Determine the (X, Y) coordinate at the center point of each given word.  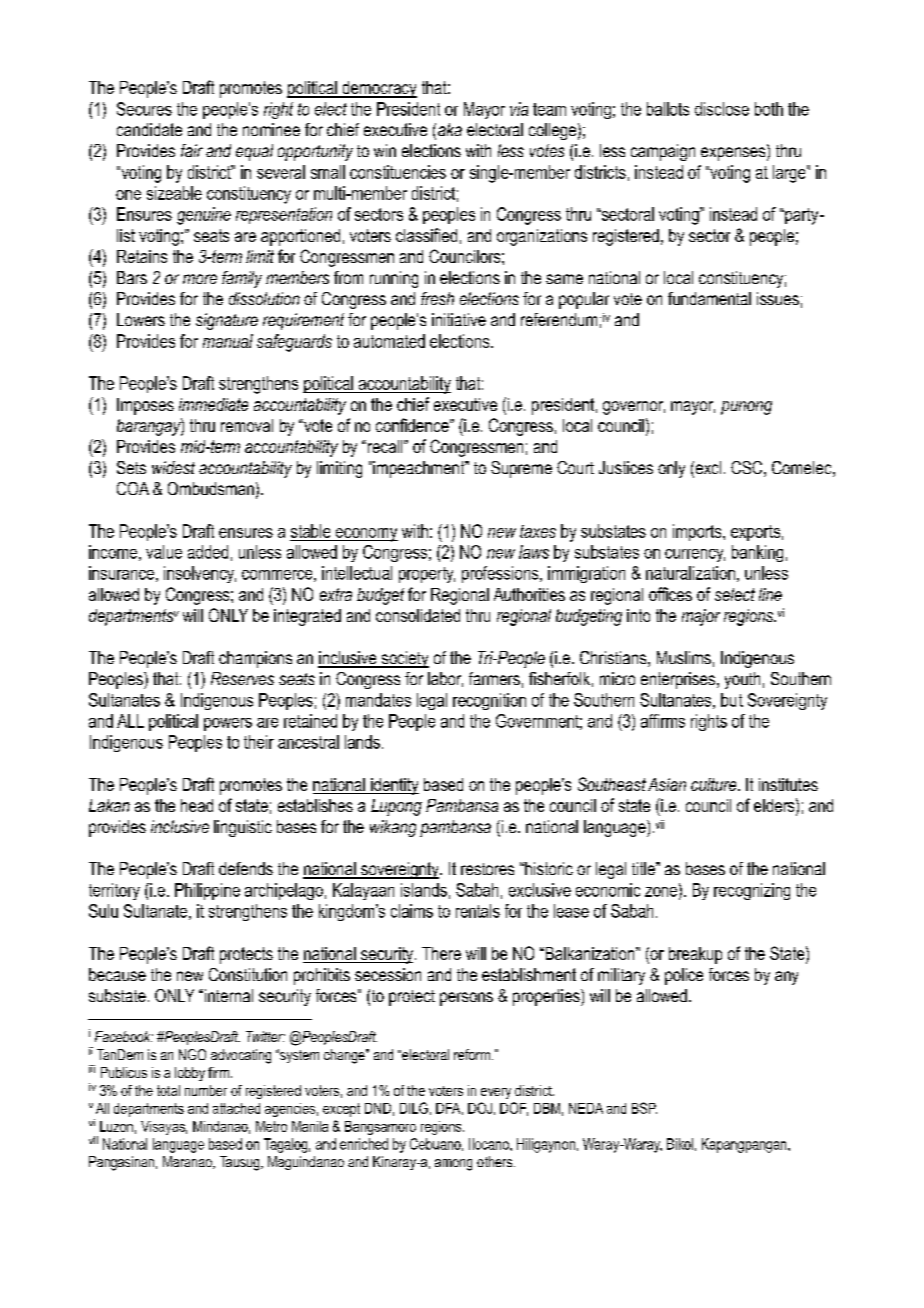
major (701, 617)
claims (412, 911)
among (453, 1165)
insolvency (200, 574)
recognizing (752, 891)
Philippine (207, 891)
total (168, 1090)
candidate (149, 129)
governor (634, 408)
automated (389, 341)
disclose (722, 109)
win (385, 150)
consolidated (418, 615)
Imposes (145, 406)
